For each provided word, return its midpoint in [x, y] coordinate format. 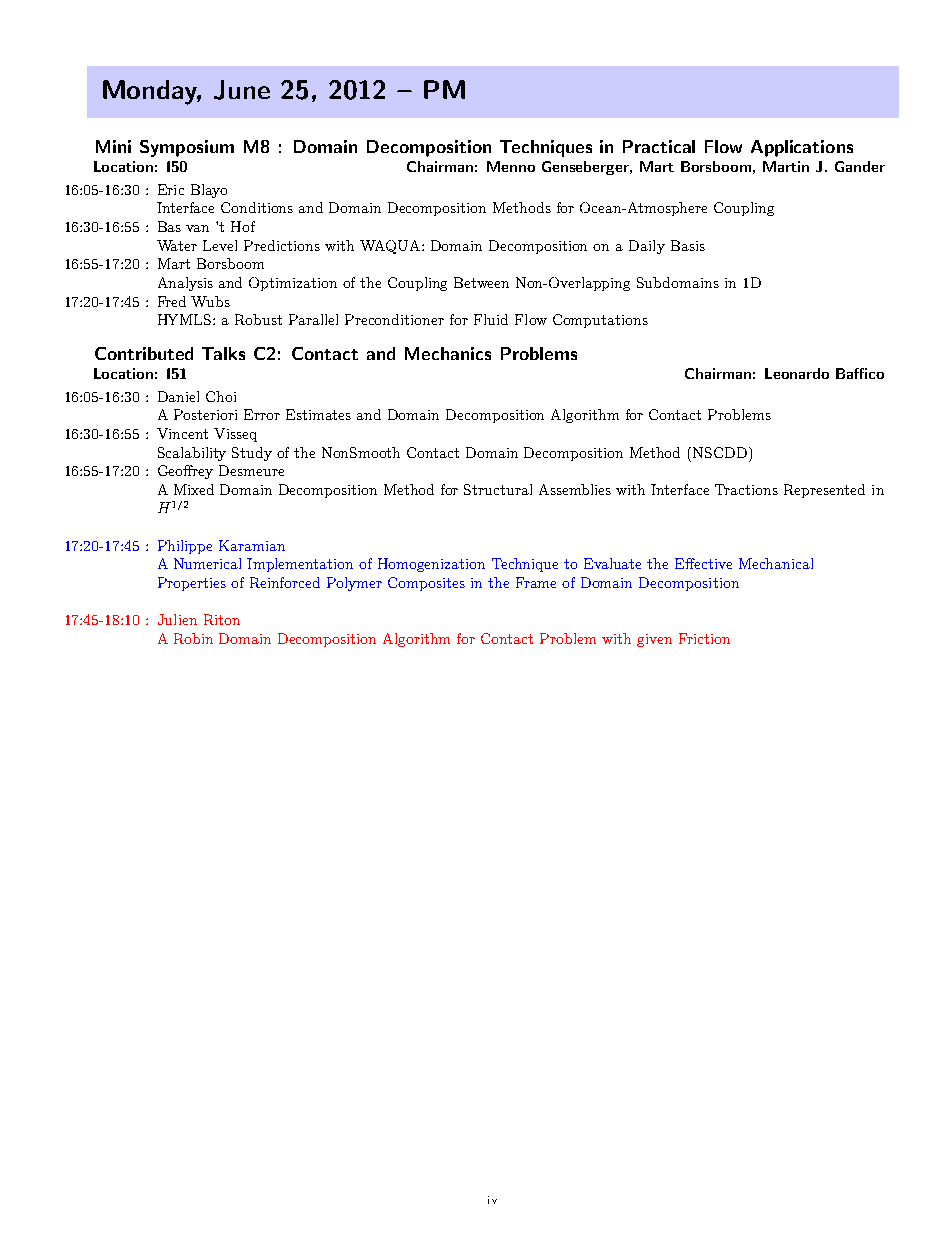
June [242, 90]
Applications [802, 148]
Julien [177, 619]
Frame [536, 582]
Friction [704, 638]
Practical [659, 146]
